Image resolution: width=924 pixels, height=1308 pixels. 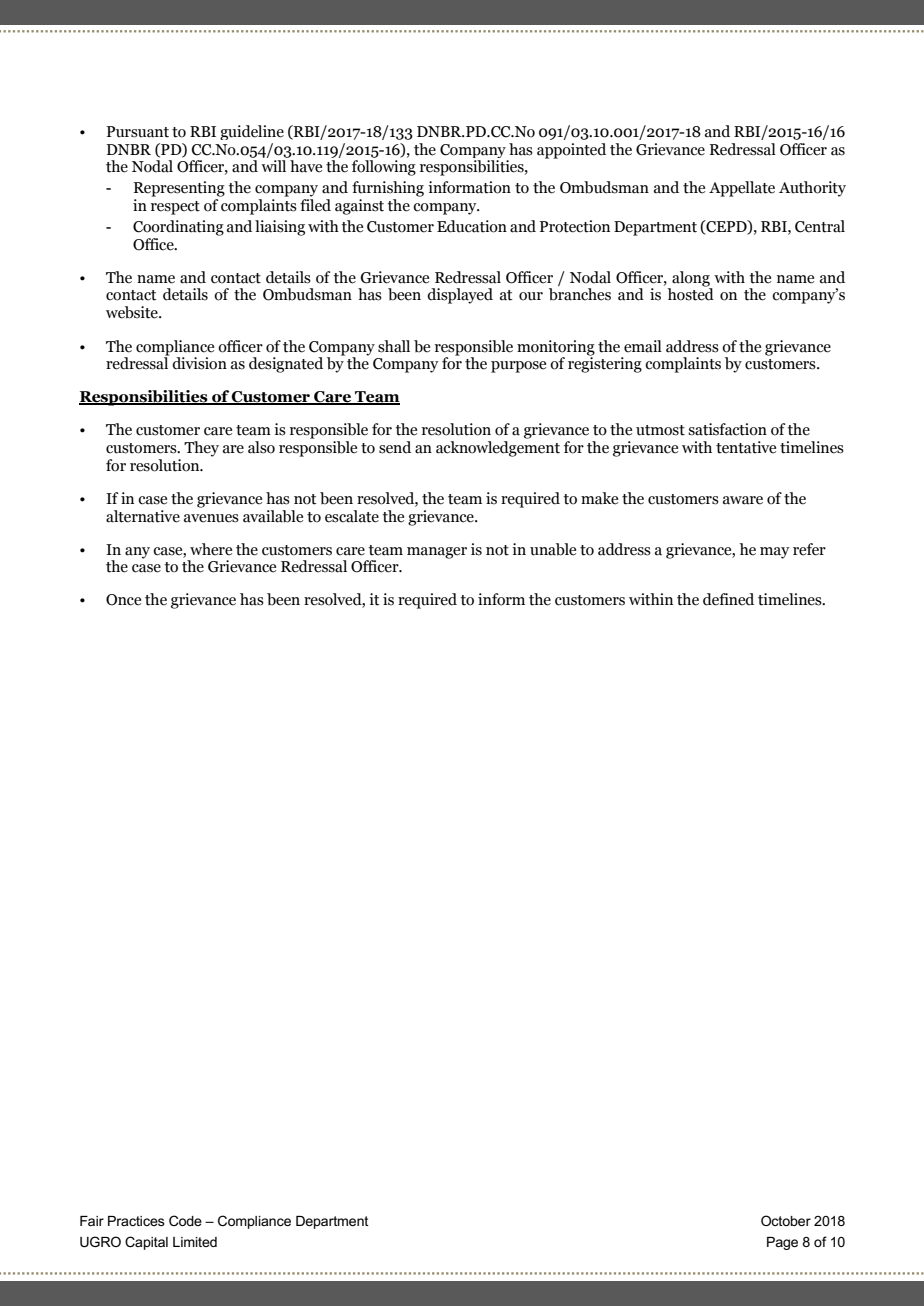 What do you see at coordinates (437, 553) in the document?
I see `manager` at bounding box center [437, 553].
